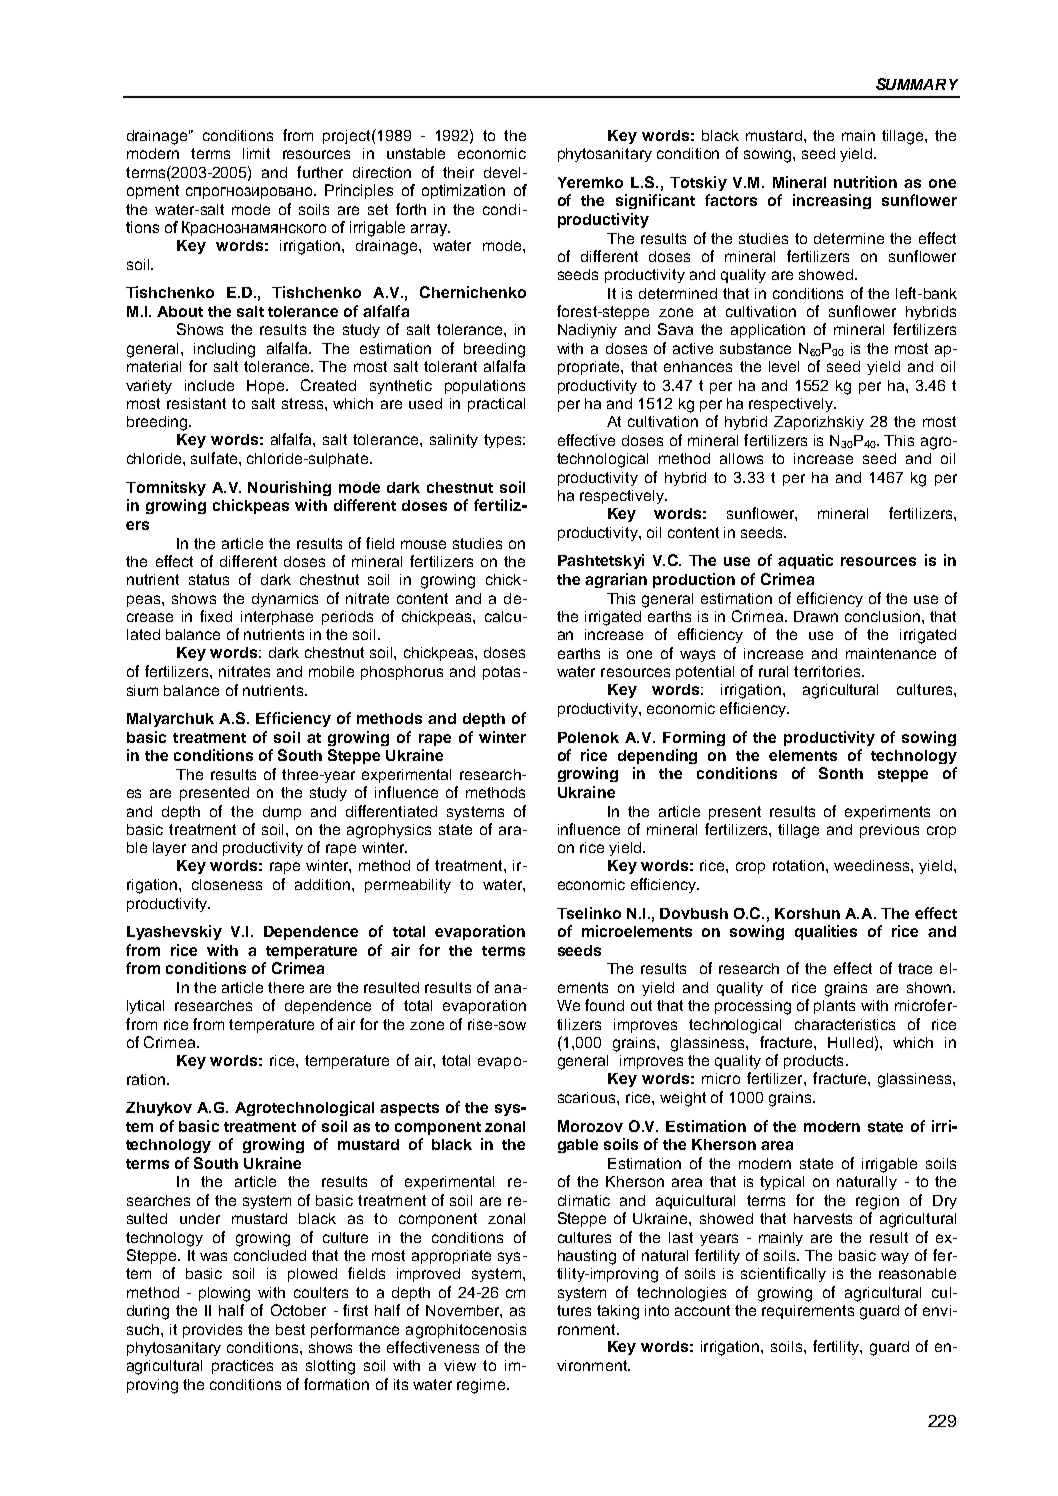 The image size is (1058, 1496). I want to click on practices, so click(242, 1367).
